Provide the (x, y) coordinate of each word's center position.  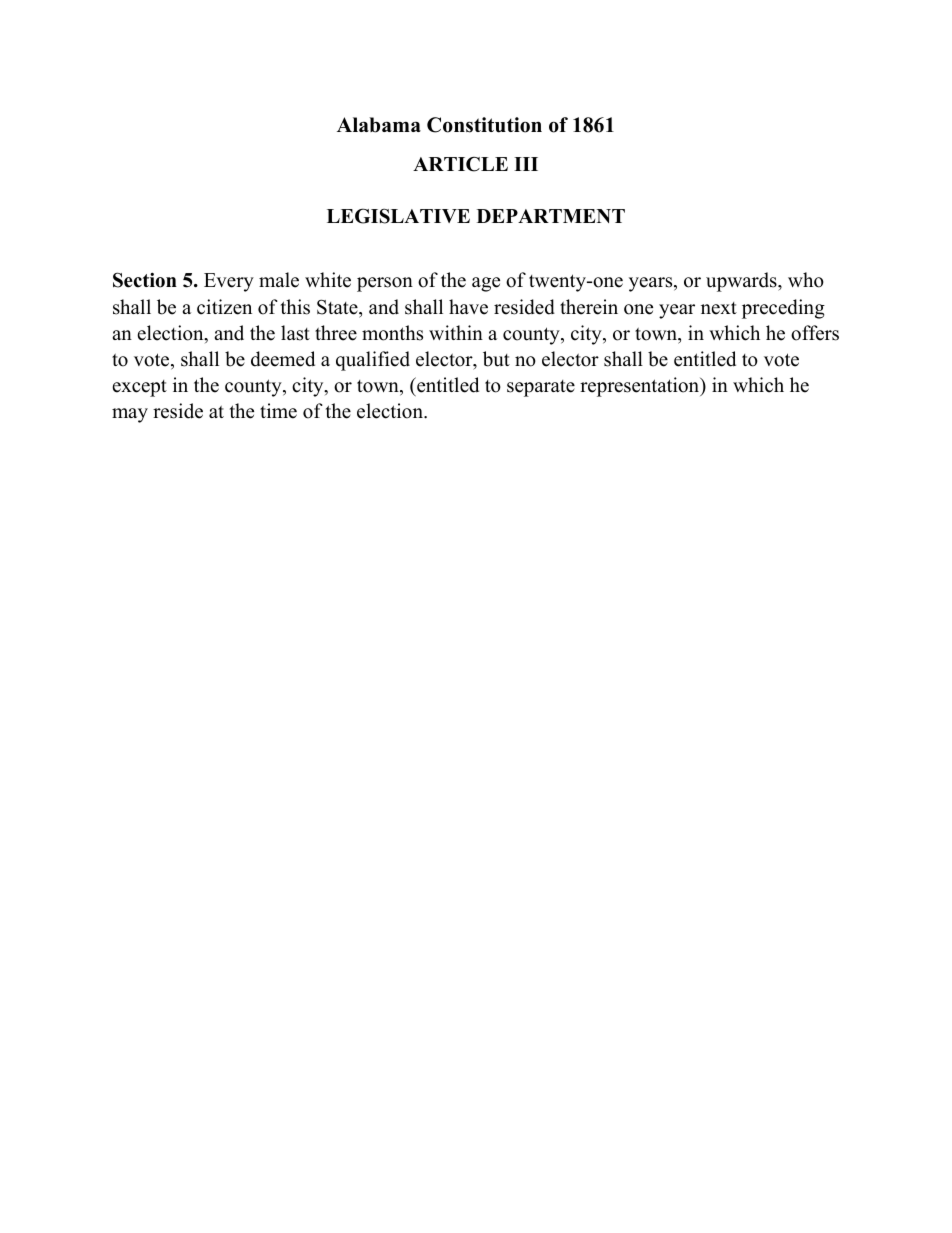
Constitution (484, 125)
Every (229, 282)
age (486, 284)
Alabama (379, 125)
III (526, 164)
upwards (742, 282)
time (278, 411)
